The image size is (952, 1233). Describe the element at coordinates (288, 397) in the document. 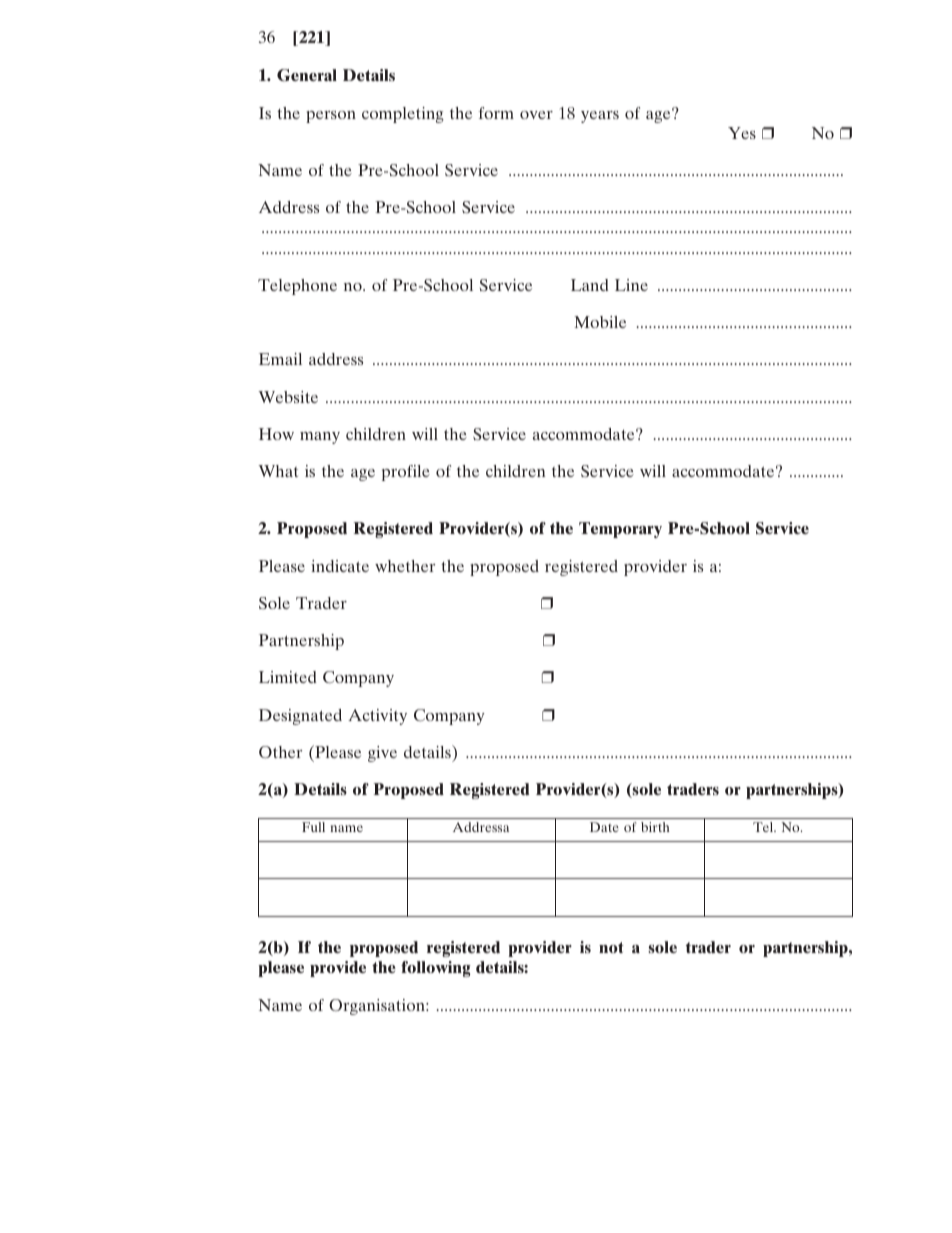

I see `Website` at that location.
